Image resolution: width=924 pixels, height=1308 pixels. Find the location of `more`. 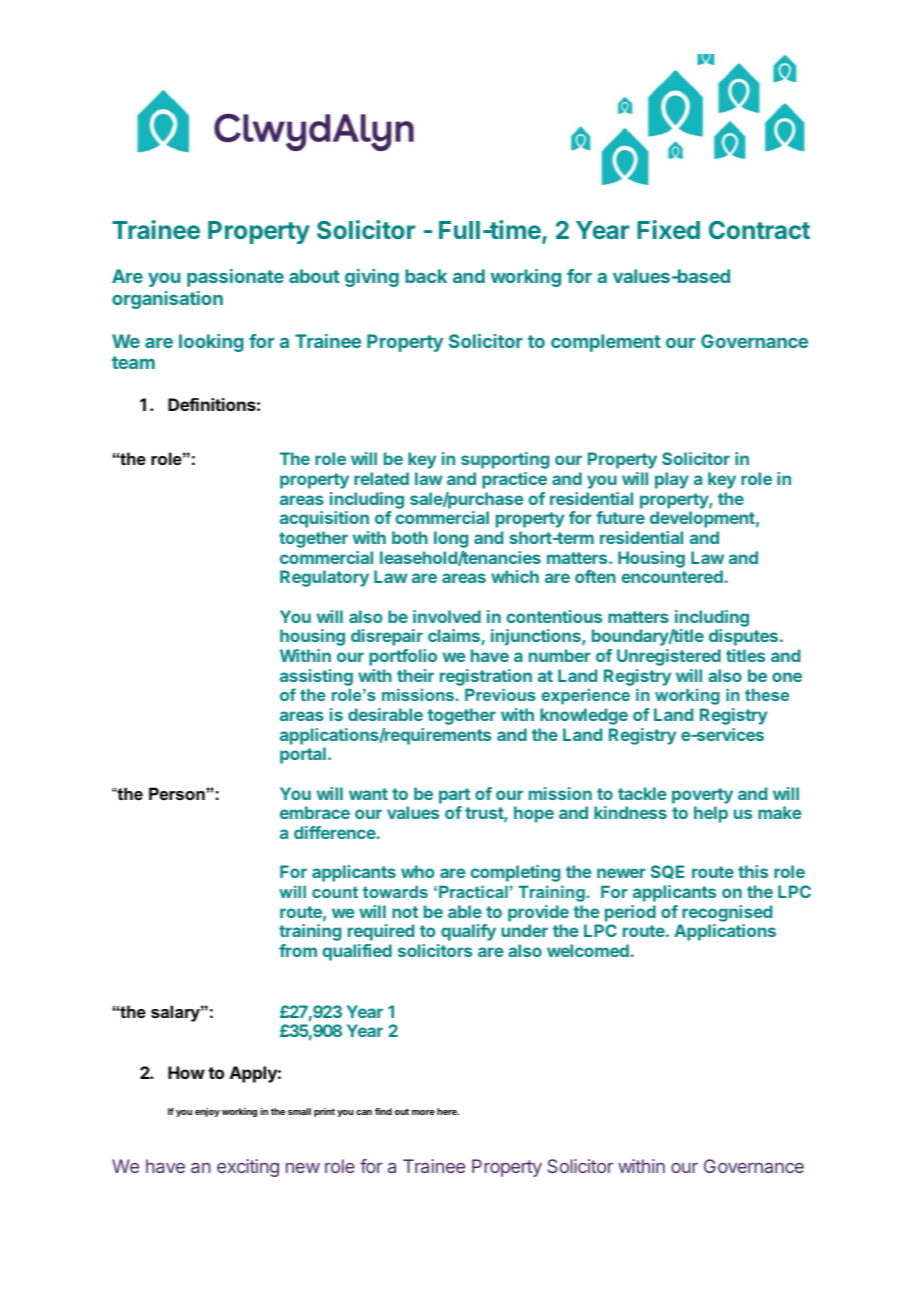

more is located at coordinates (423, 1112).
